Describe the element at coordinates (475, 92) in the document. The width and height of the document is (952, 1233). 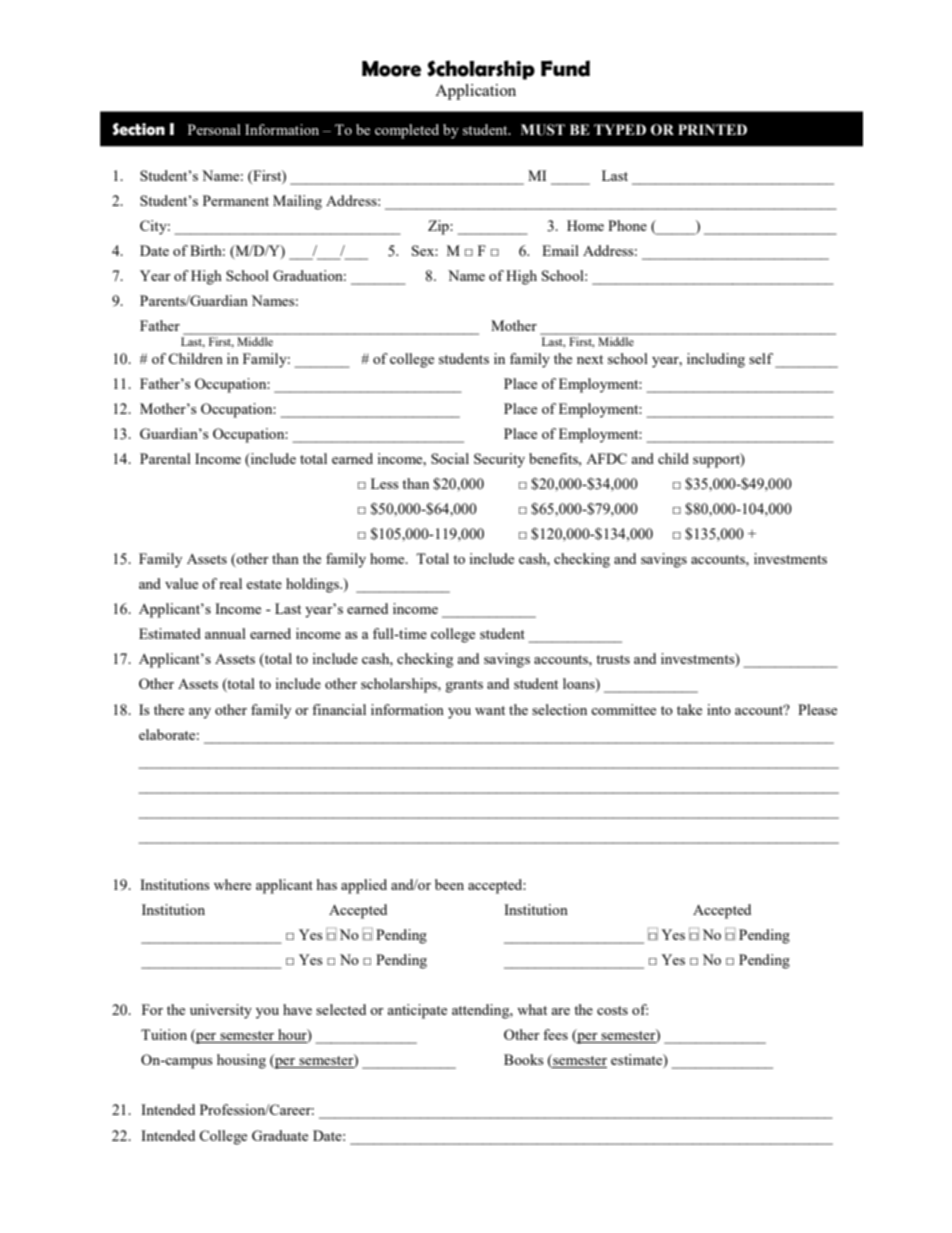
I see `Application` at that location.
